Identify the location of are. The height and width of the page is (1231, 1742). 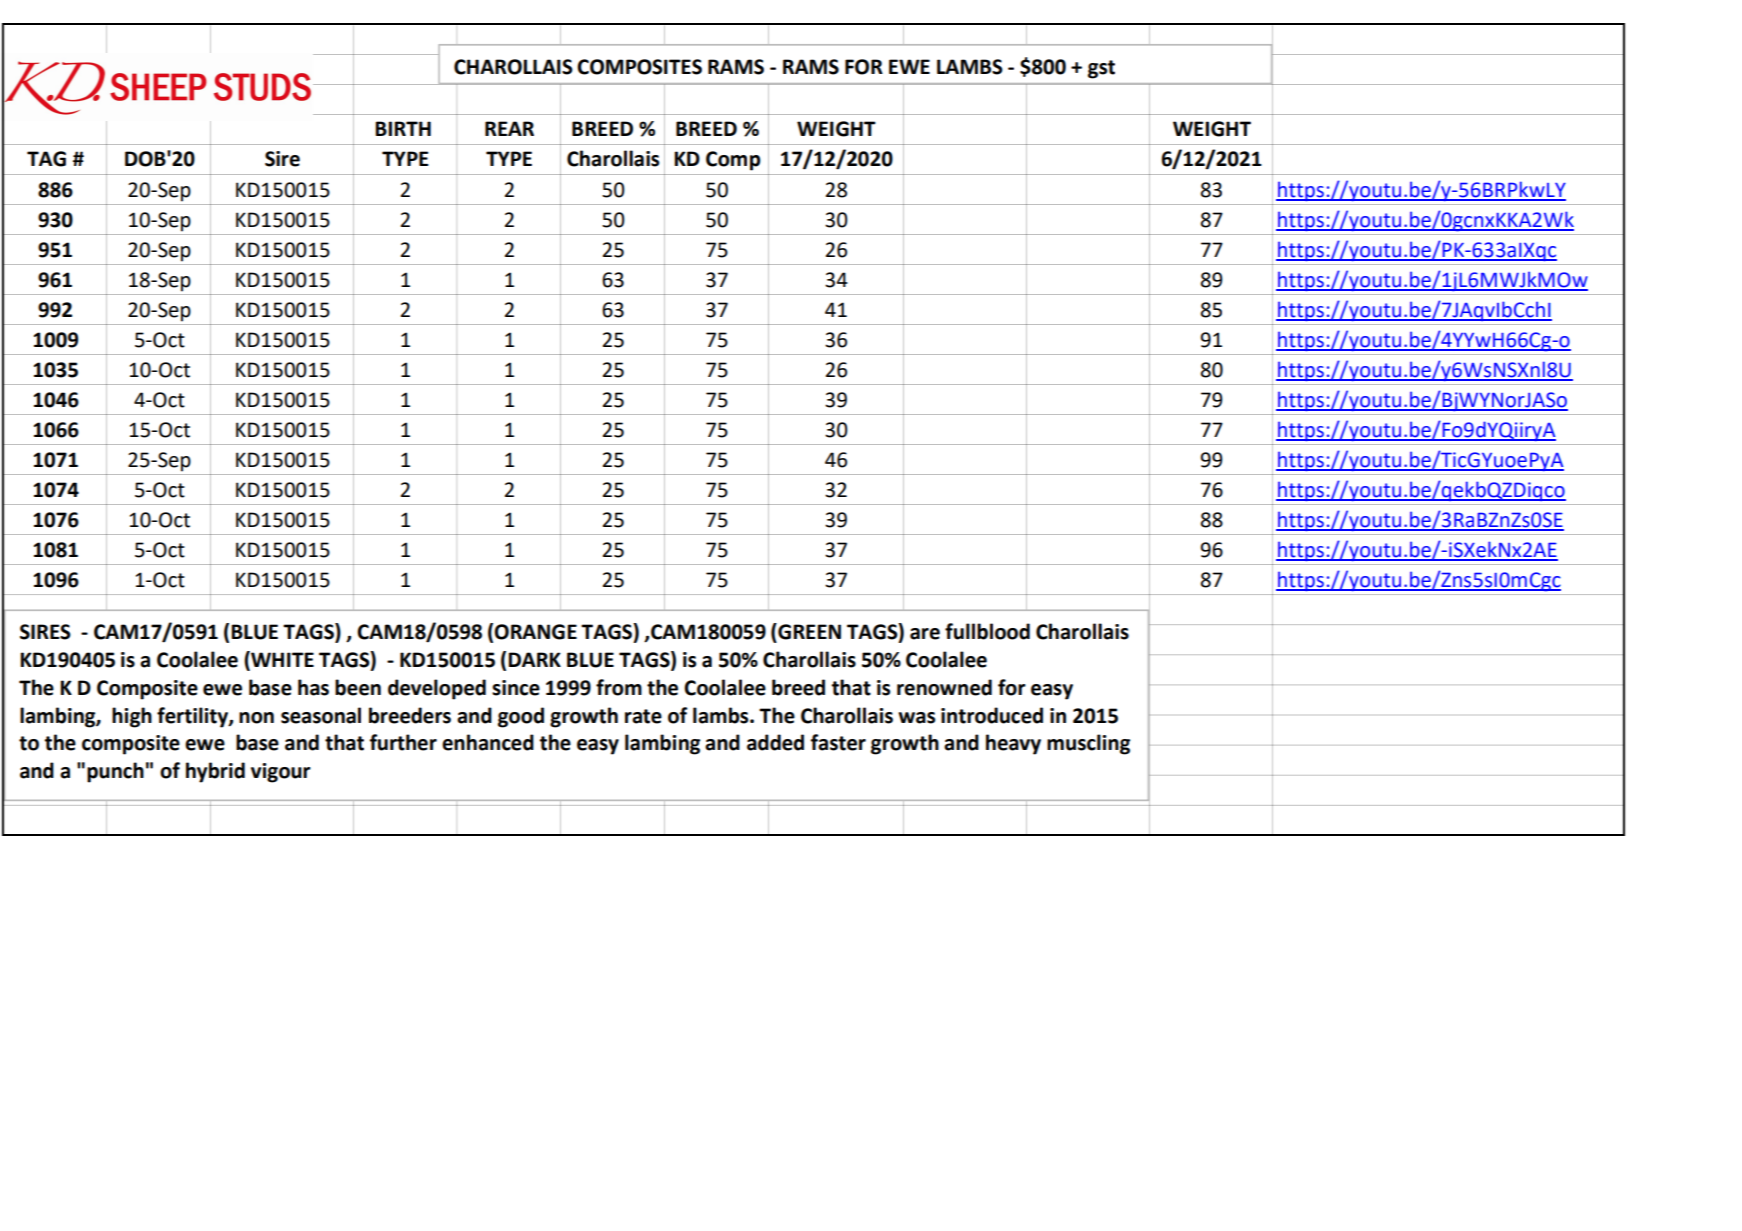
(925, 634).
